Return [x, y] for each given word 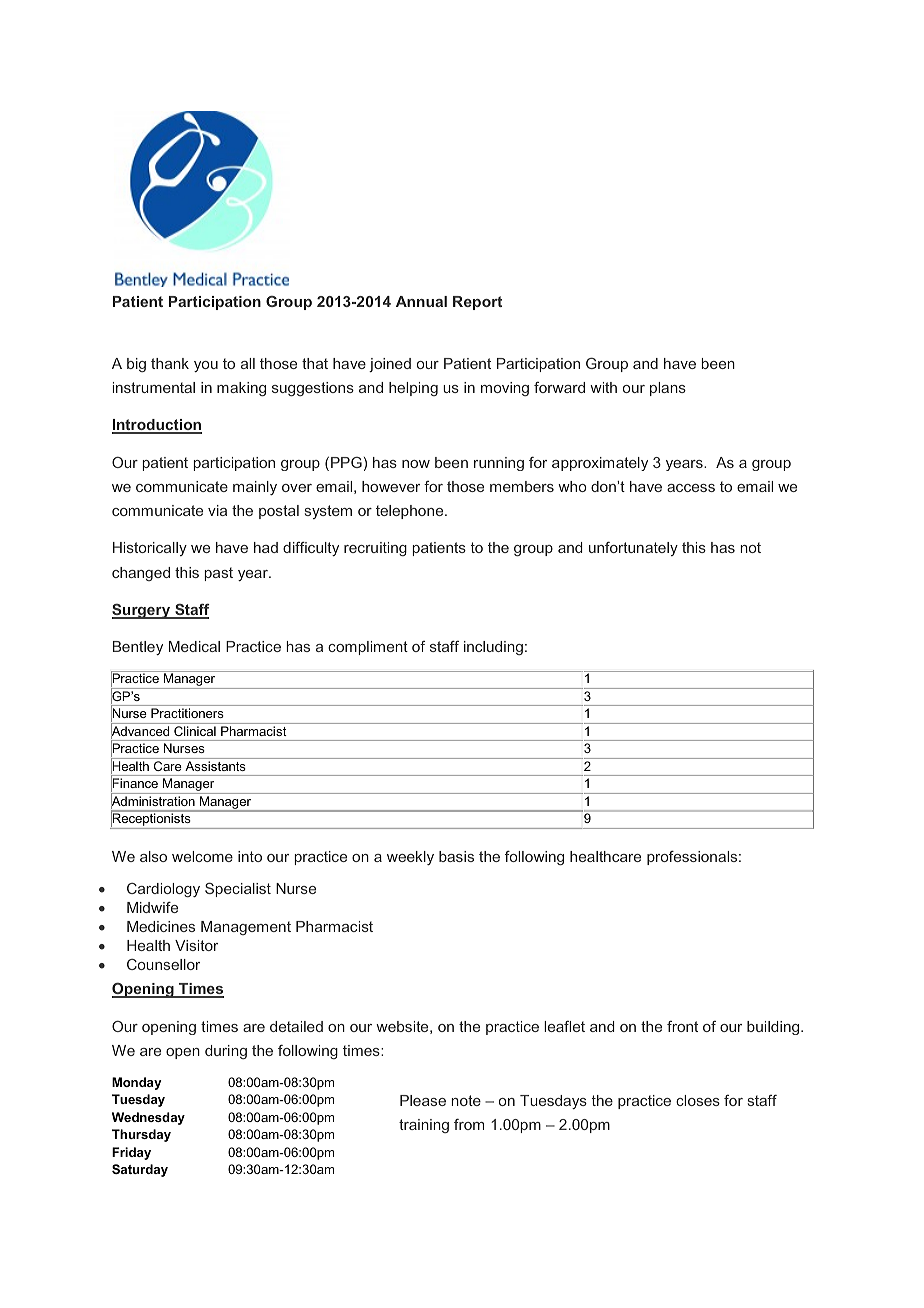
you [206, 366]
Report [477, 303]
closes [698, 1100]
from [469, 1124]
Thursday [141, 1135]
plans [668, 389]
